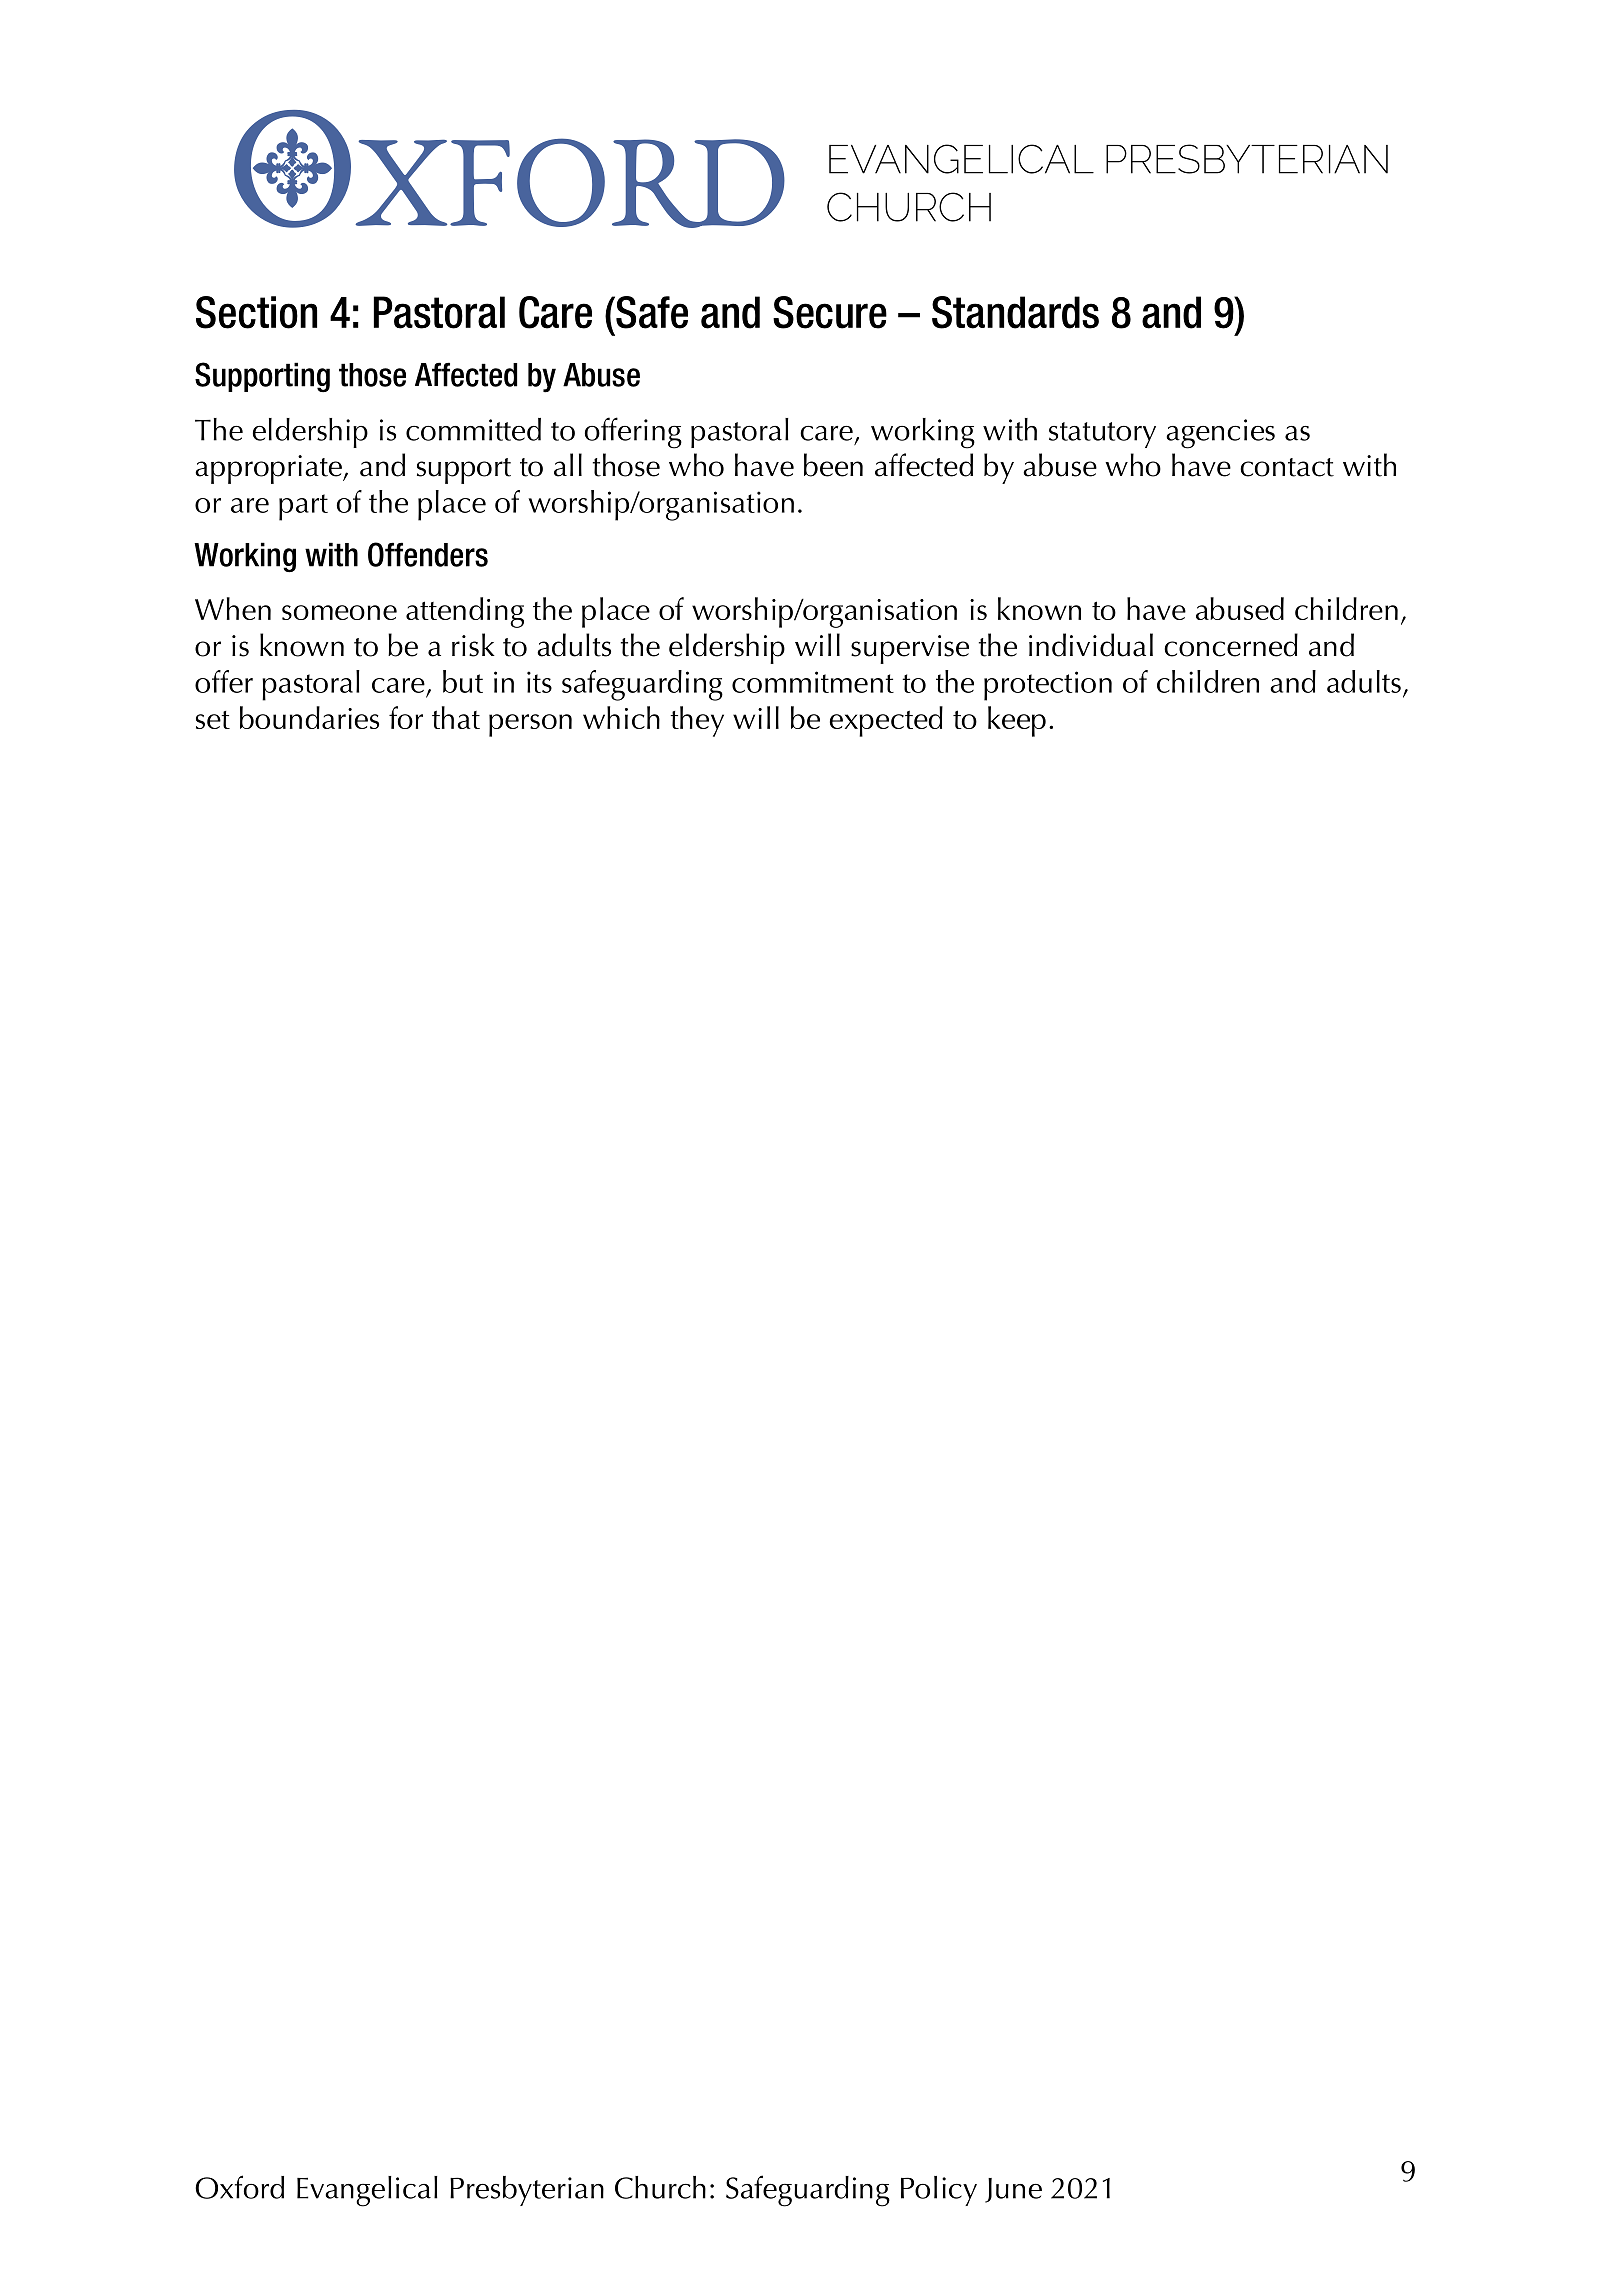 Image resolution: width=1611 pixels, height=2280 pixels. What do you see at coordinates (1231, 645) in the screenshot?
I see `concerned` at bounding box center [1231, 645].
